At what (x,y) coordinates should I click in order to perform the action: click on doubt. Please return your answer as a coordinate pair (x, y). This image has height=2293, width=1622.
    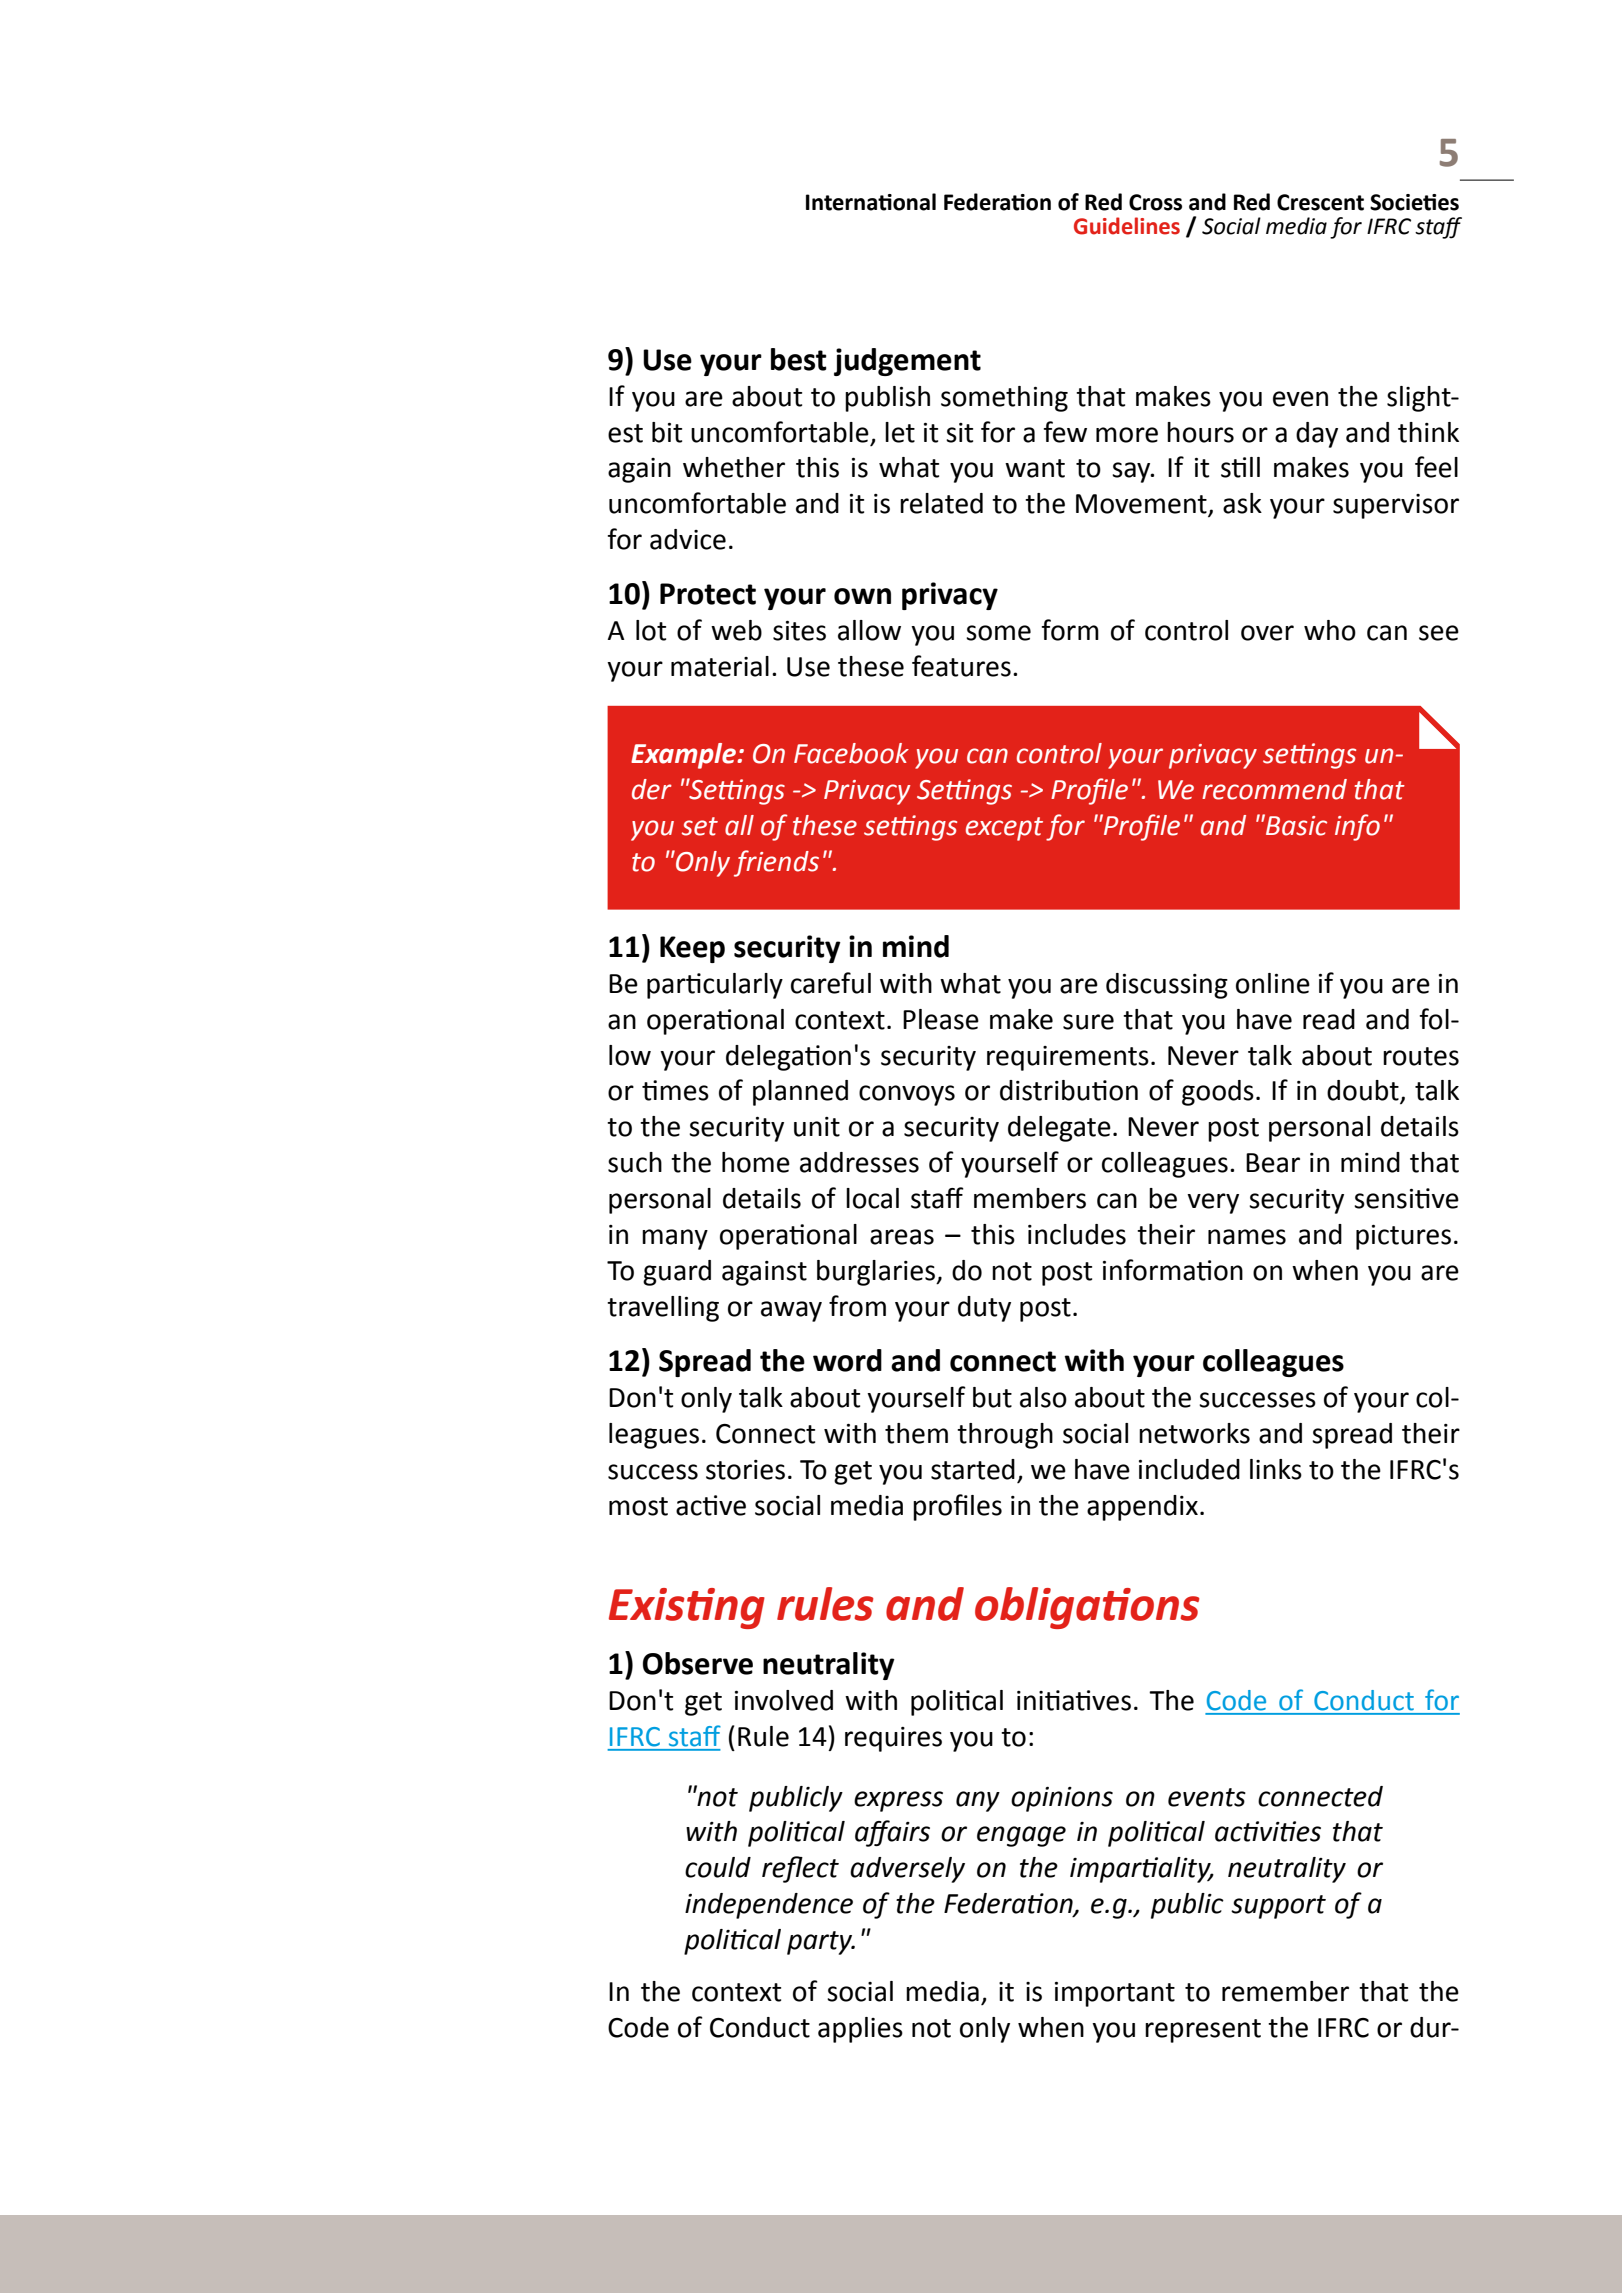
    Looking at the image, I should click on (1364, 1091).
